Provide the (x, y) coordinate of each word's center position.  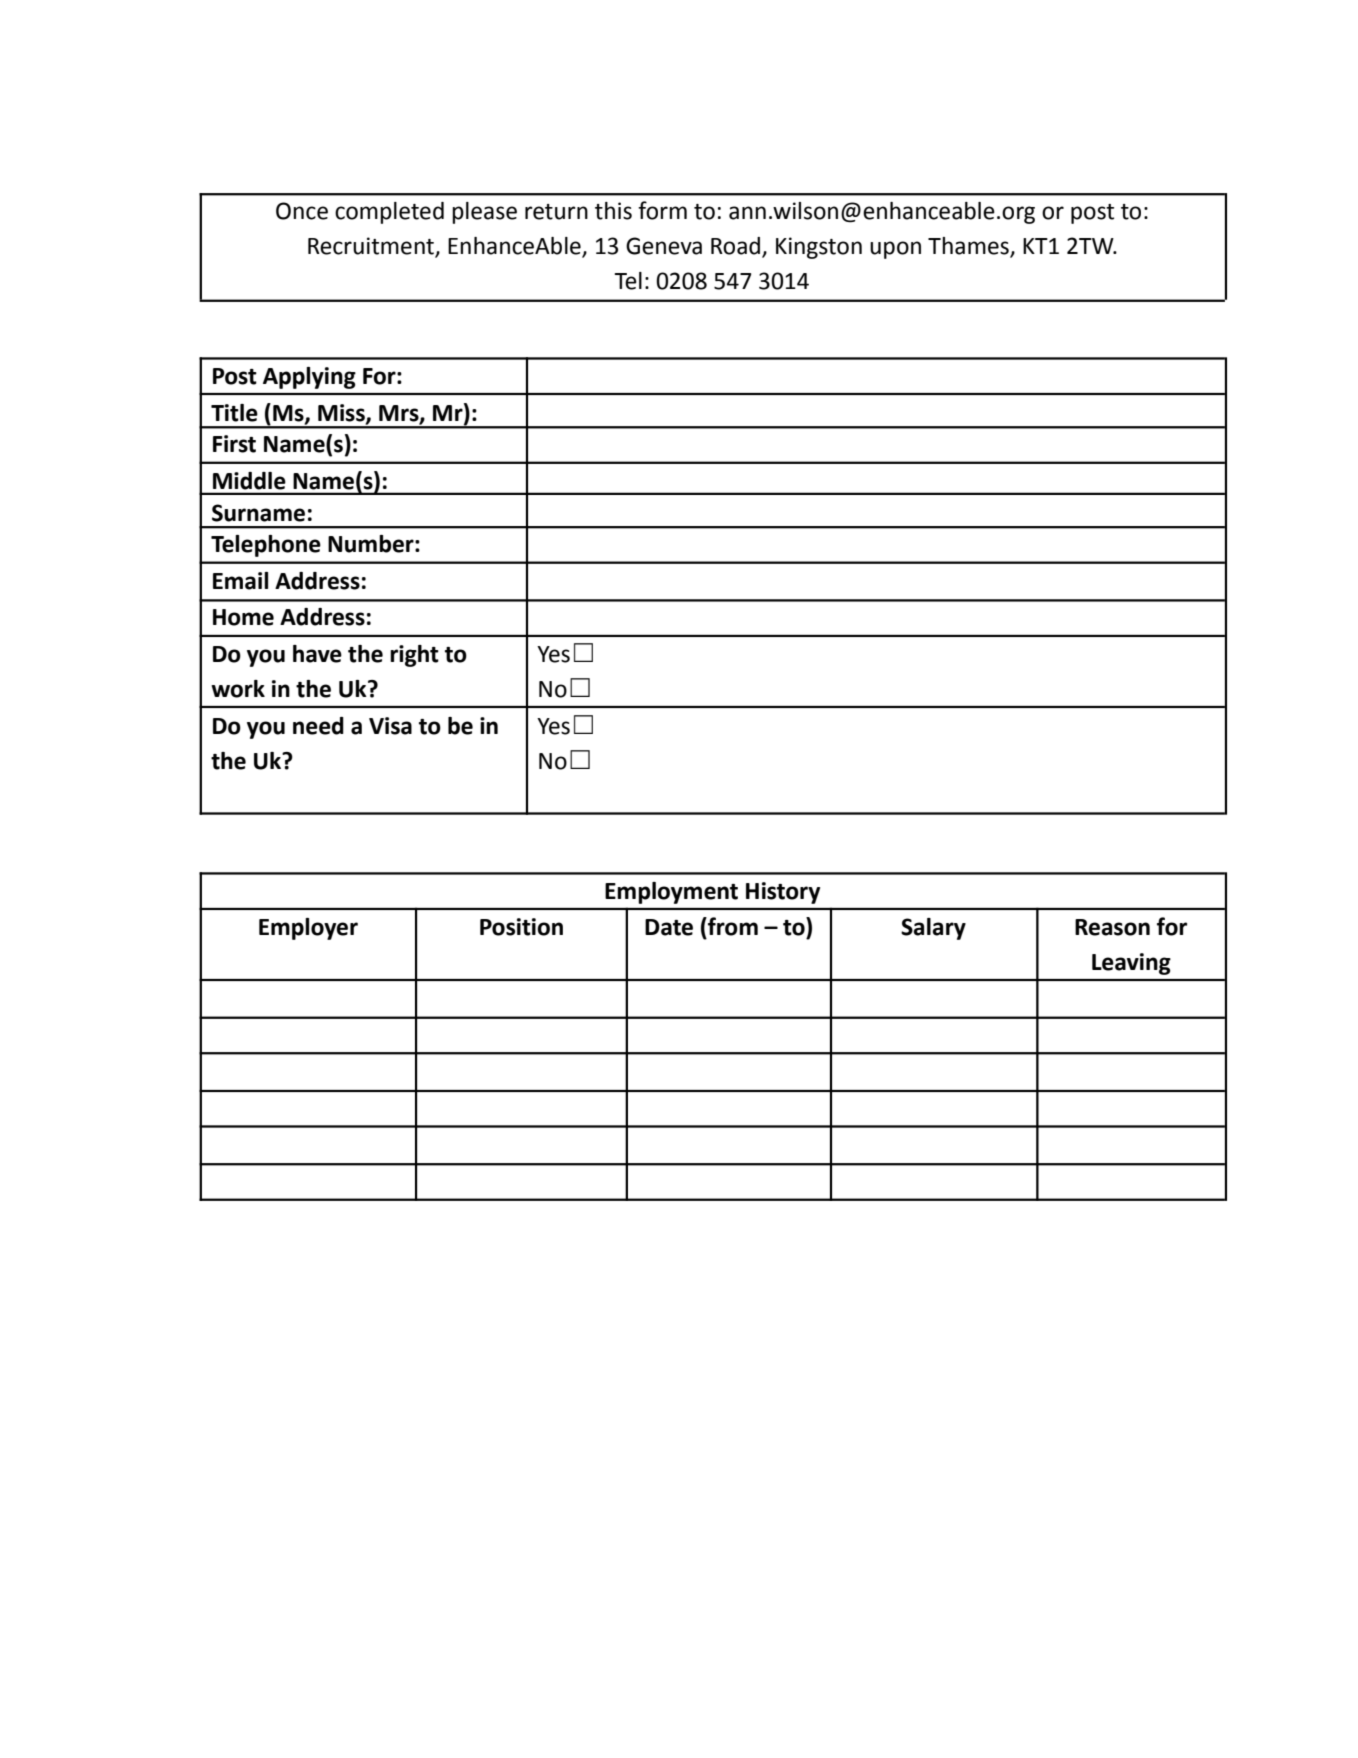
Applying (309, 378)
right (414, 656)
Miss (342, 413)
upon (895, 250)
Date (669, 927)
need (318, 726)
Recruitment (372, 247)
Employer (308, 929)
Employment (671, 893)
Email (240, 581)
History (783, 893)
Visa (390, 726)
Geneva (664, 246)
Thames (969, 247)
